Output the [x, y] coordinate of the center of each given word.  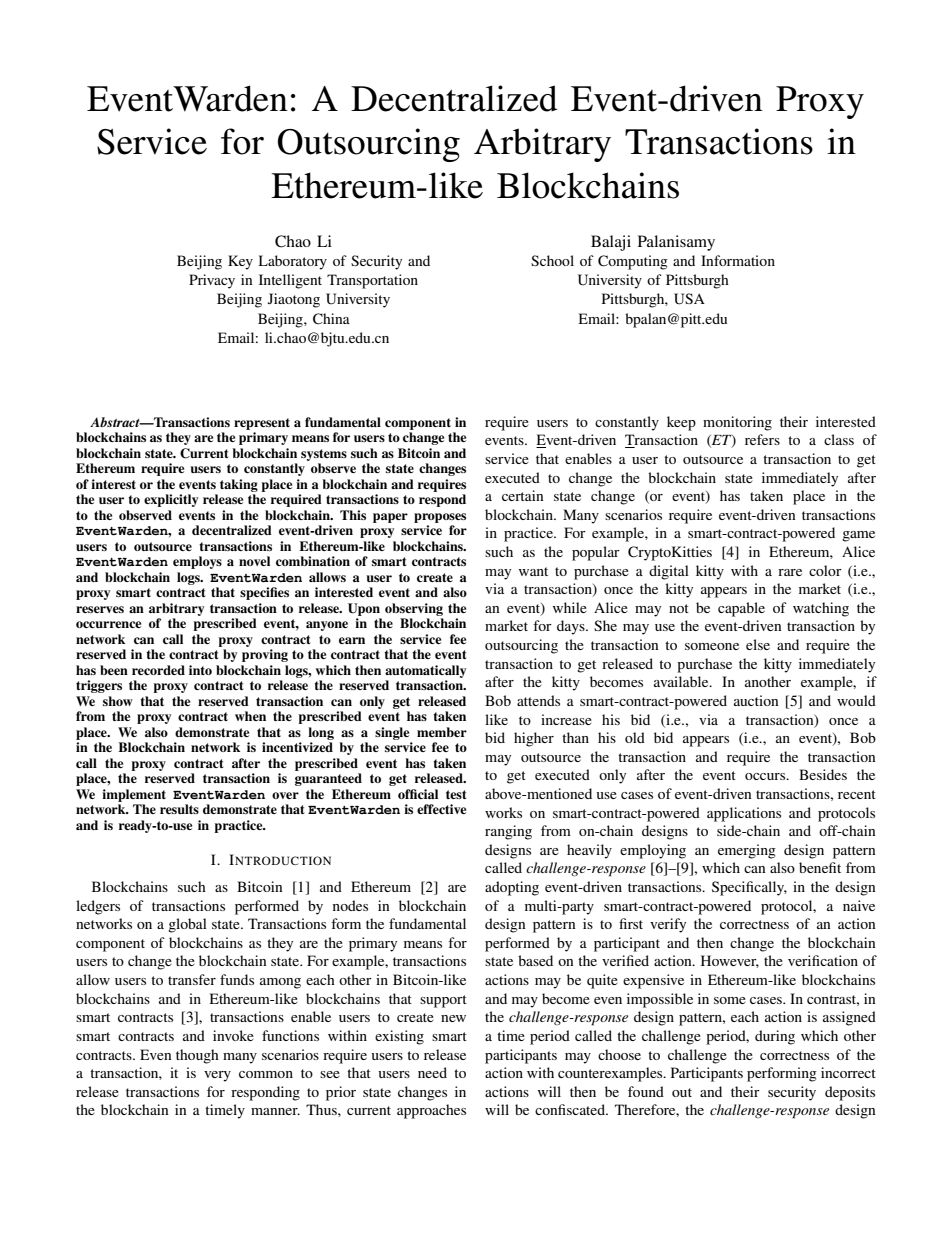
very [217, 1076]
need [432, 1072]
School [552, 260]
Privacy [212, 281]
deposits [850, 1093]
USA [689, 299]
